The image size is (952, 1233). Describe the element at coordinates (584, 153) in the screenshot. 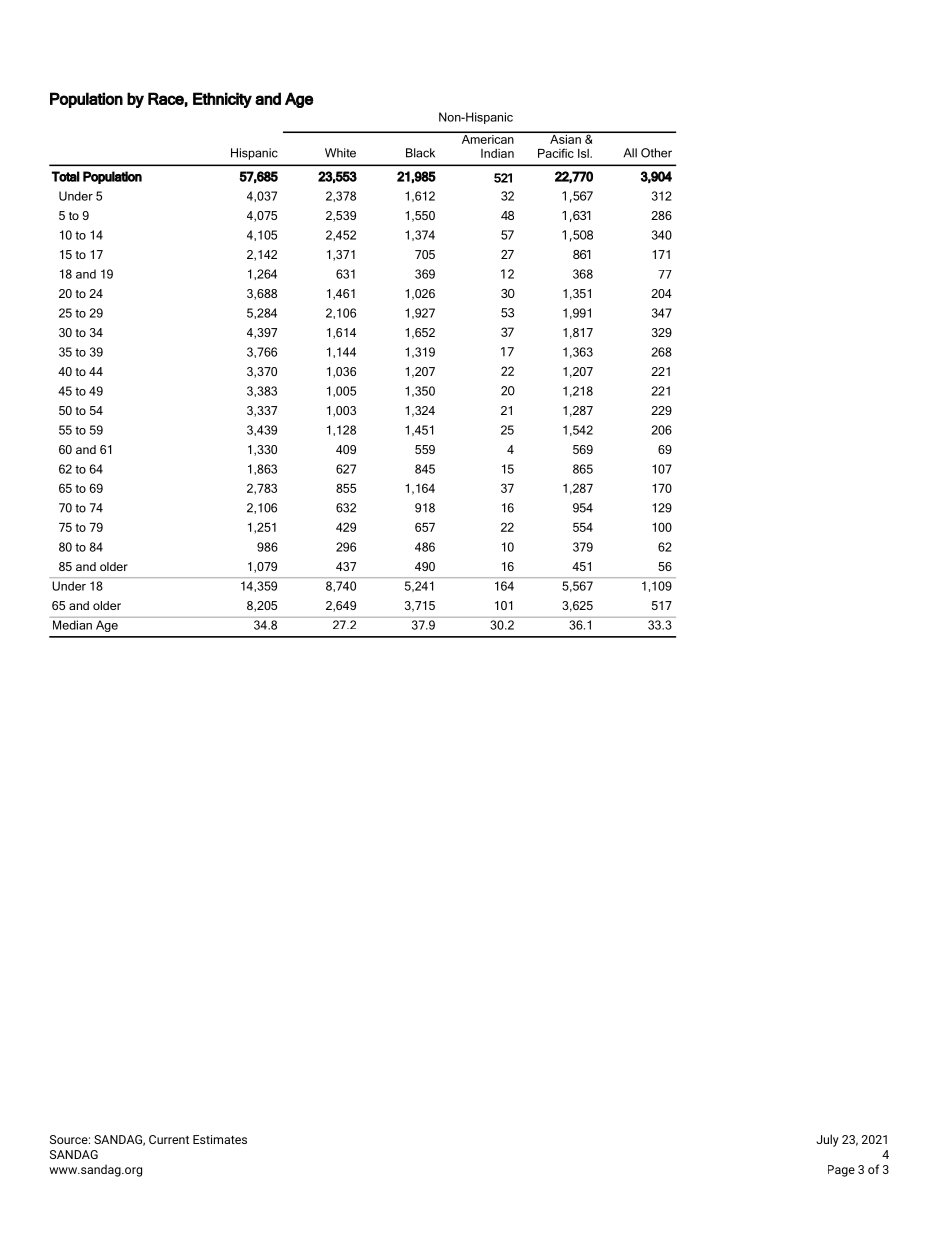

I see `Isl` at that location.
